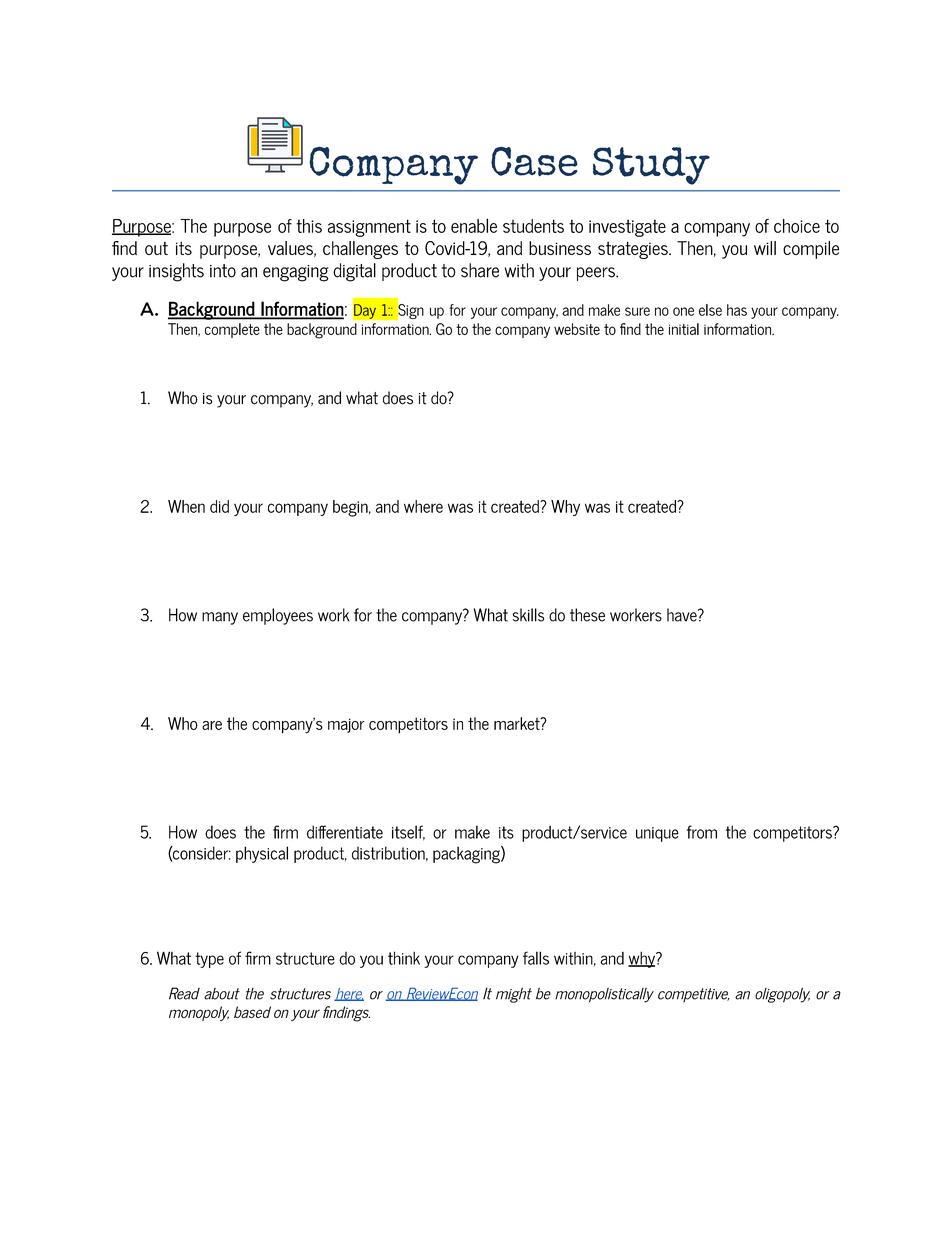  I want to click on initial, so click(684, 329).
